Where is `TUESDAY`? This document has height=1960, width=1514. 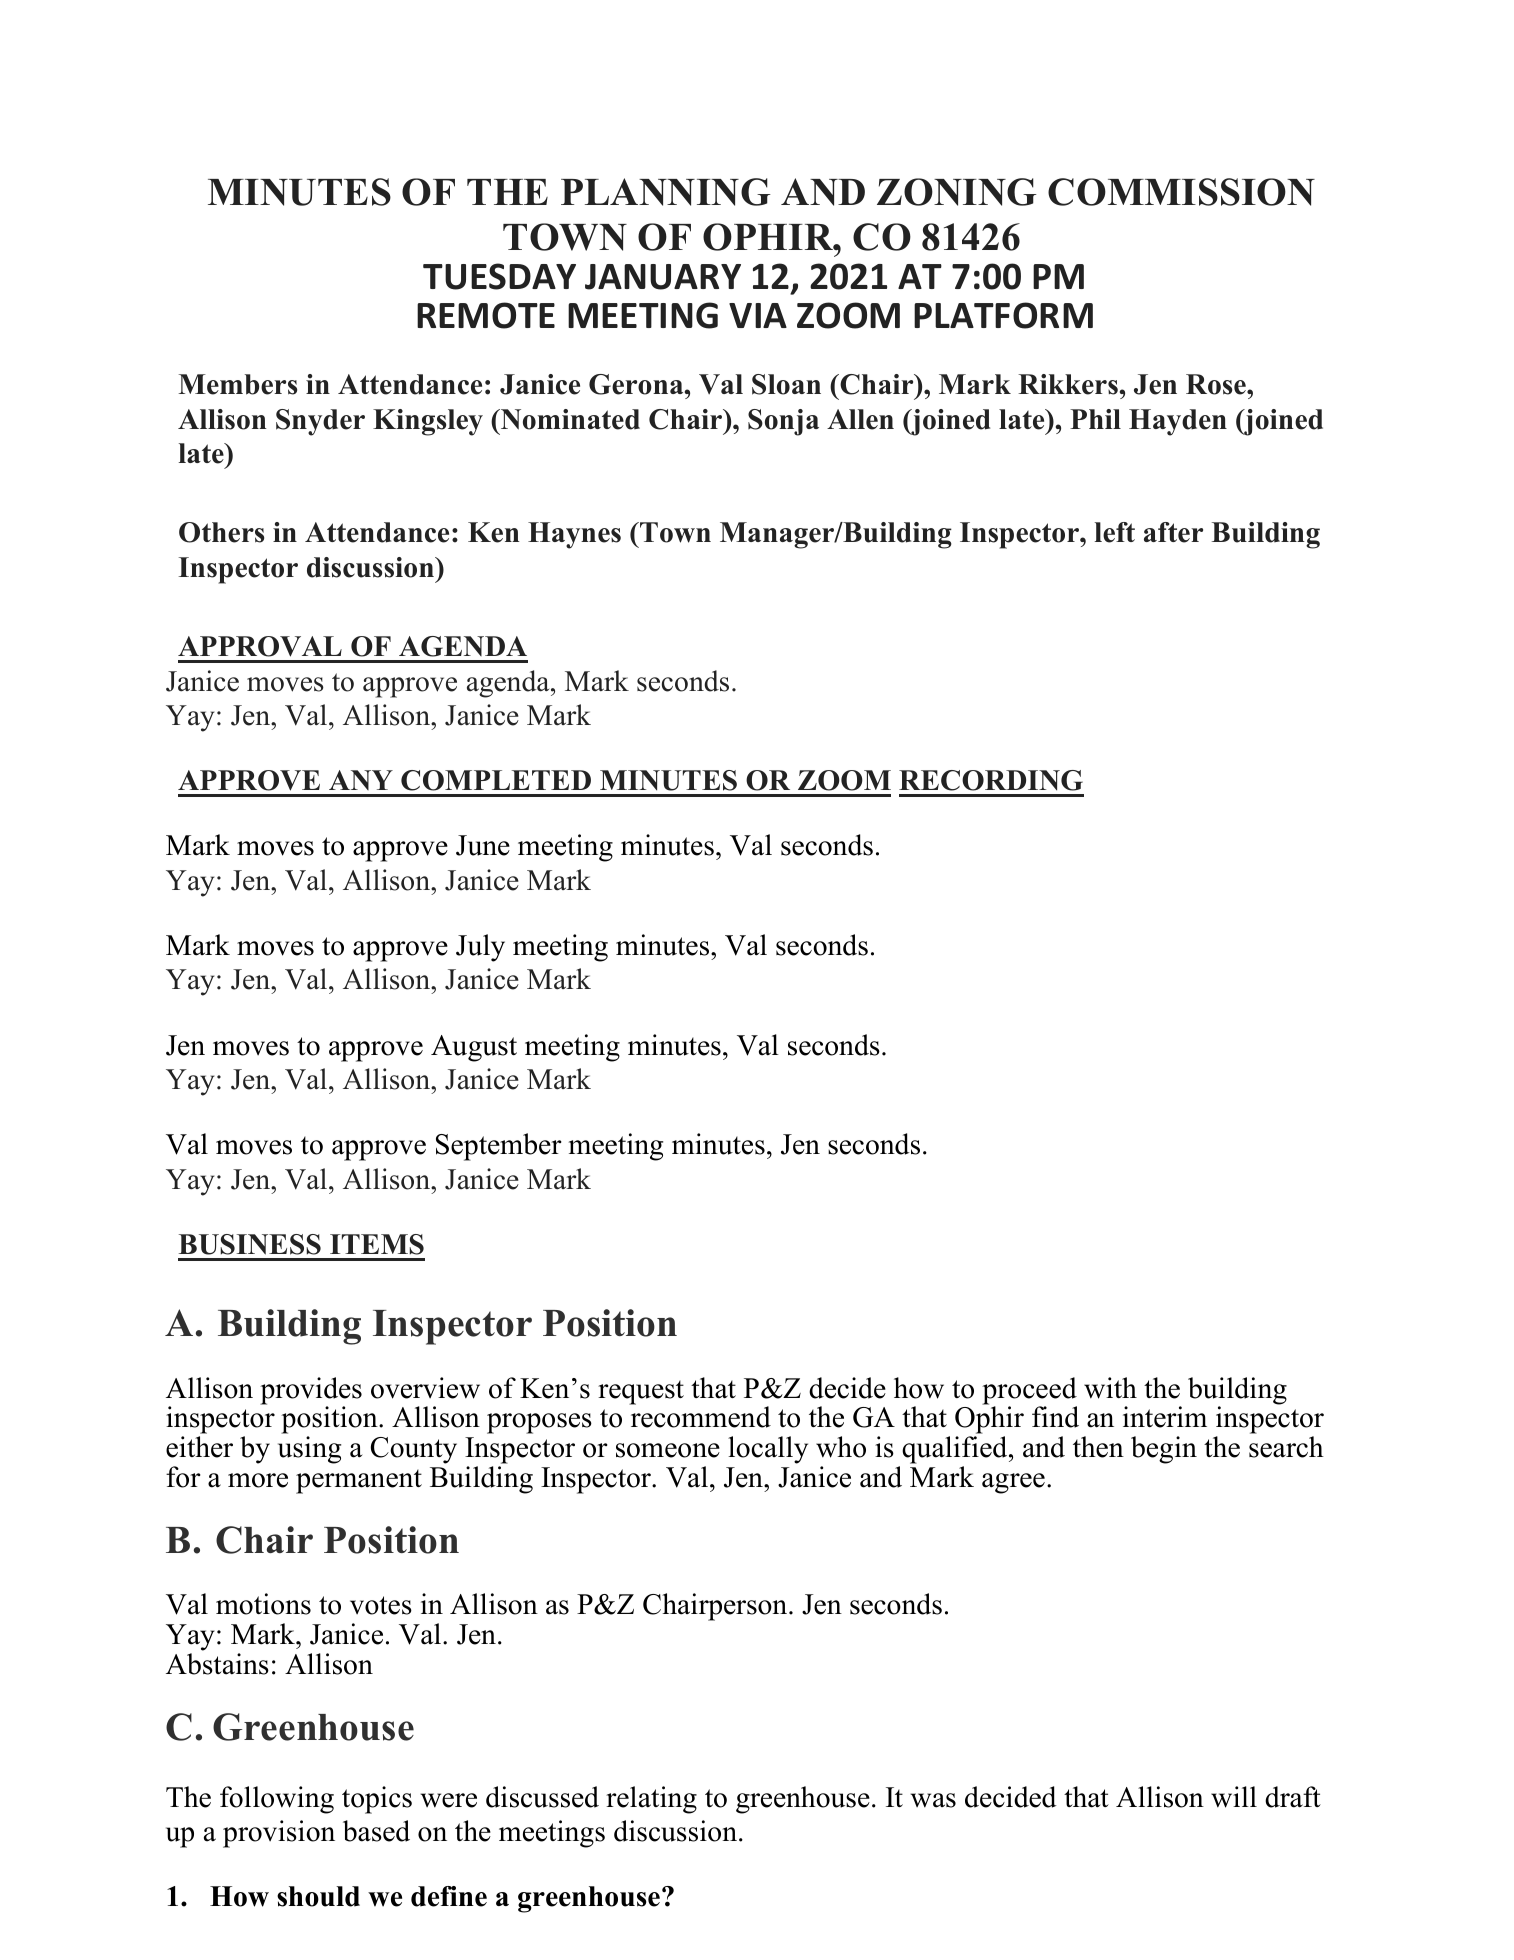 TUESDAY is located at coordinates (499, 276).
